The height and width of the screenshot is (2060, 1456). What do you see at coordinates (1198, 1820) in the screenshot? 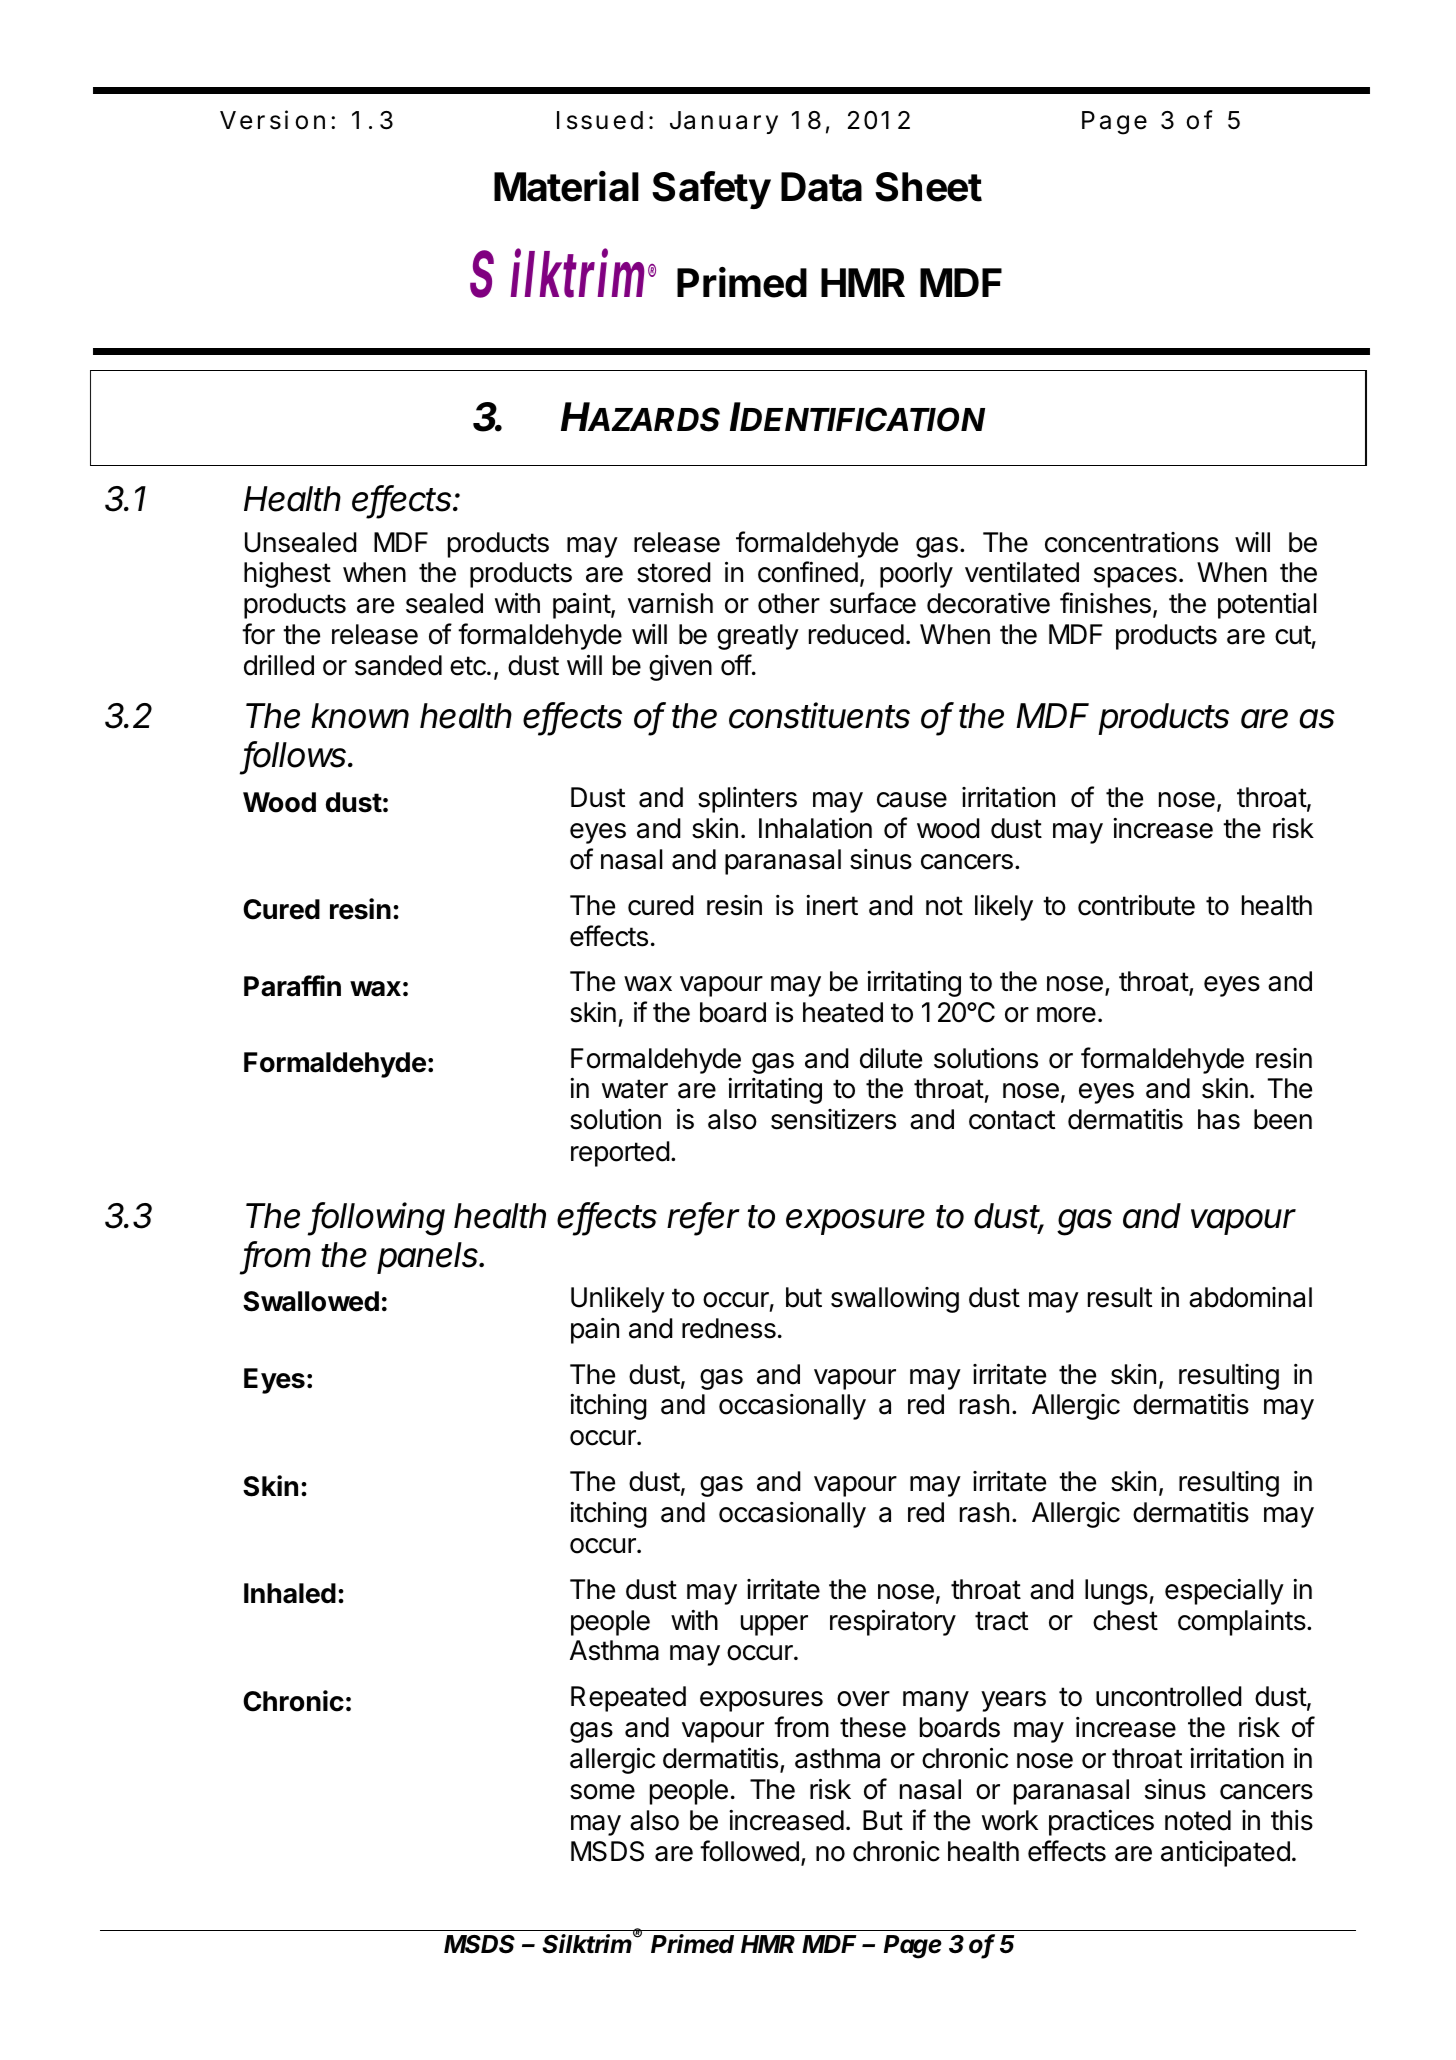
I see `noted` at bounding box center [1198, 1820].
